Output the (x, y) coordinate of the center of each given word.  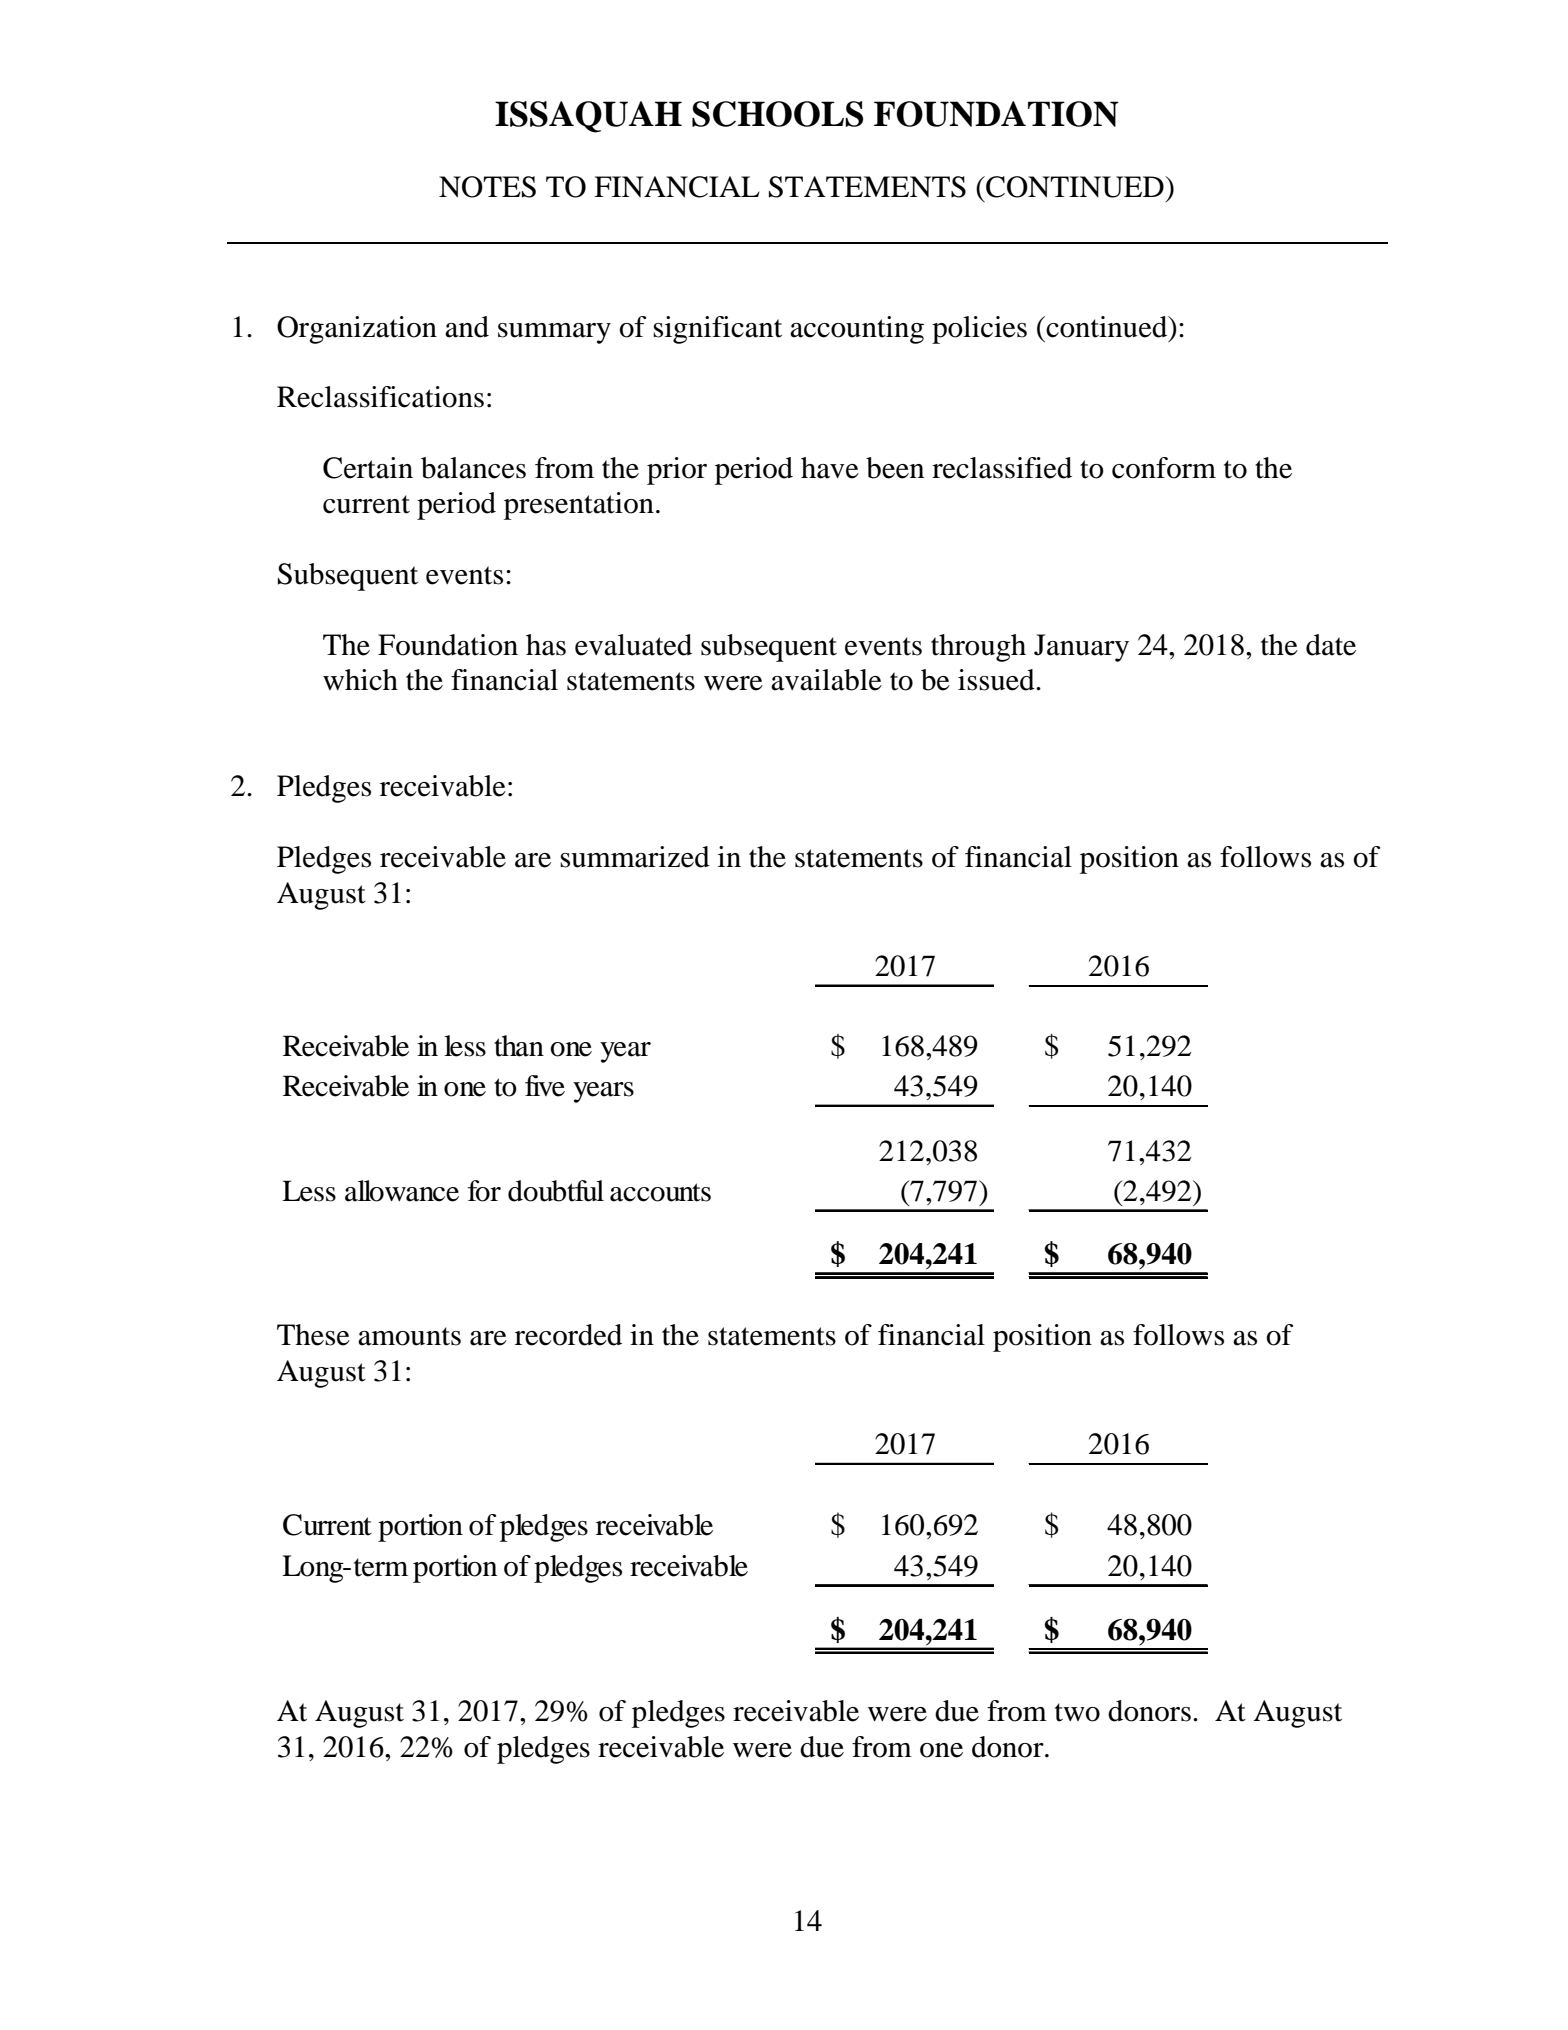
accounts (660, 1192)
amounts (409, 1336)
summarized (635, 857)
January (1081, 648)
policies (979, 330)
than (519, 1046)
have (830, 468)
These (313, 1335)
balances (473, 468)
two (1077, 1712)
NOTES (487, 187)
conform (1164, 468)
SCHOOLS (777, 114)
